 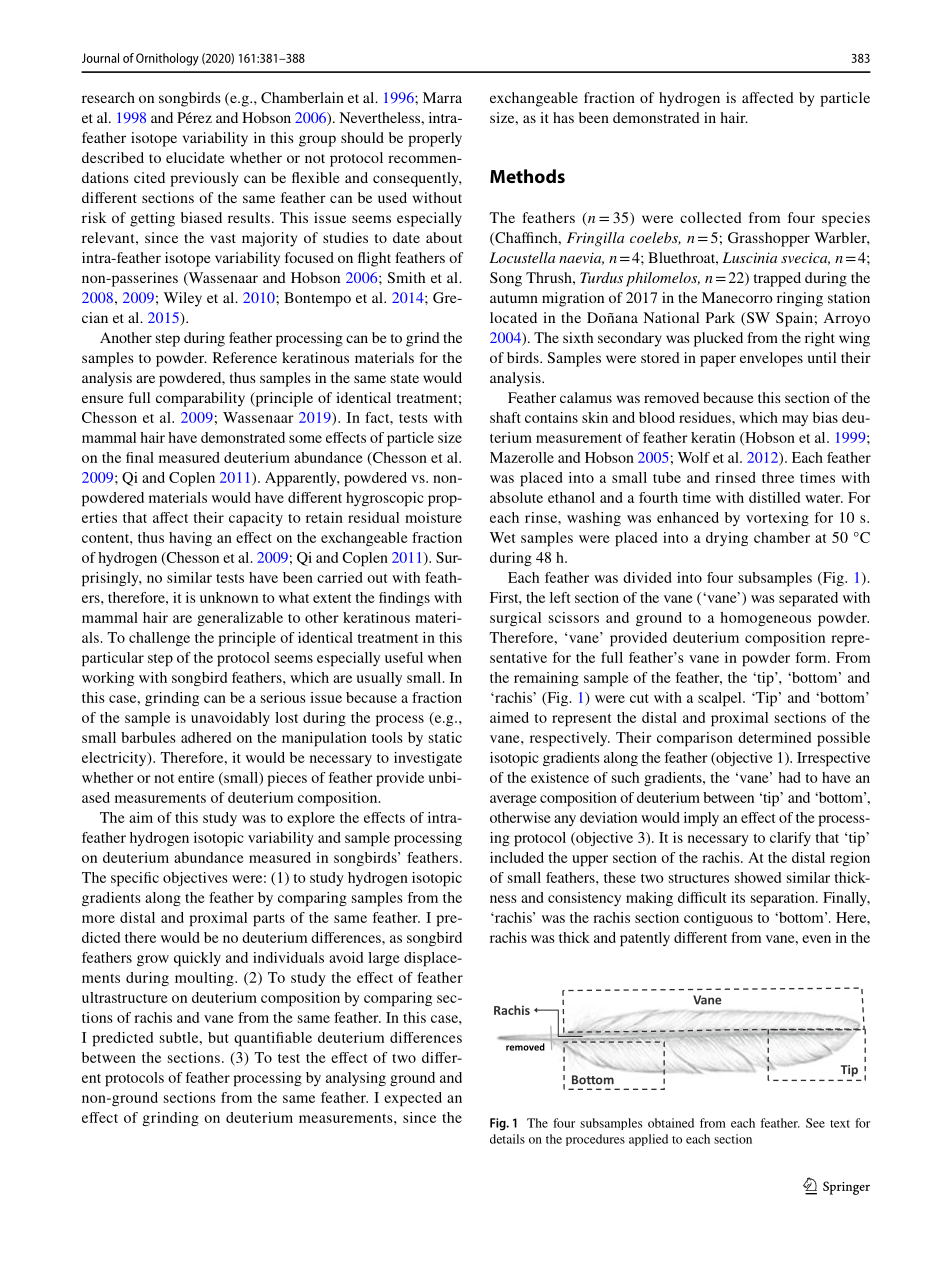 I want to click on Marra, so click(x=442, y=97).
